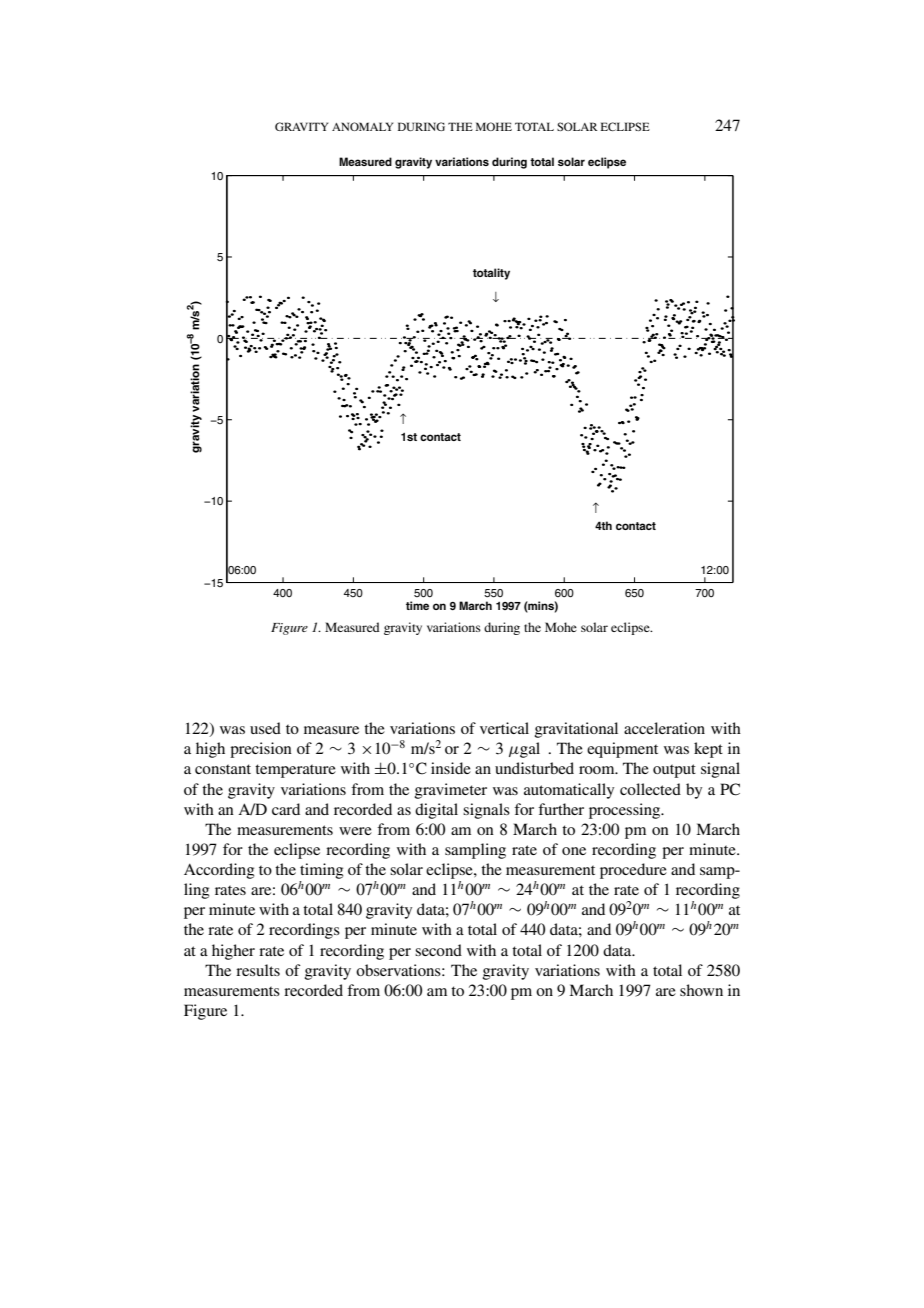 This screenshot has height=1308, width=924. Describe the element at coordinates (701, 990) in the screenshot. I see `shown` at that location.
